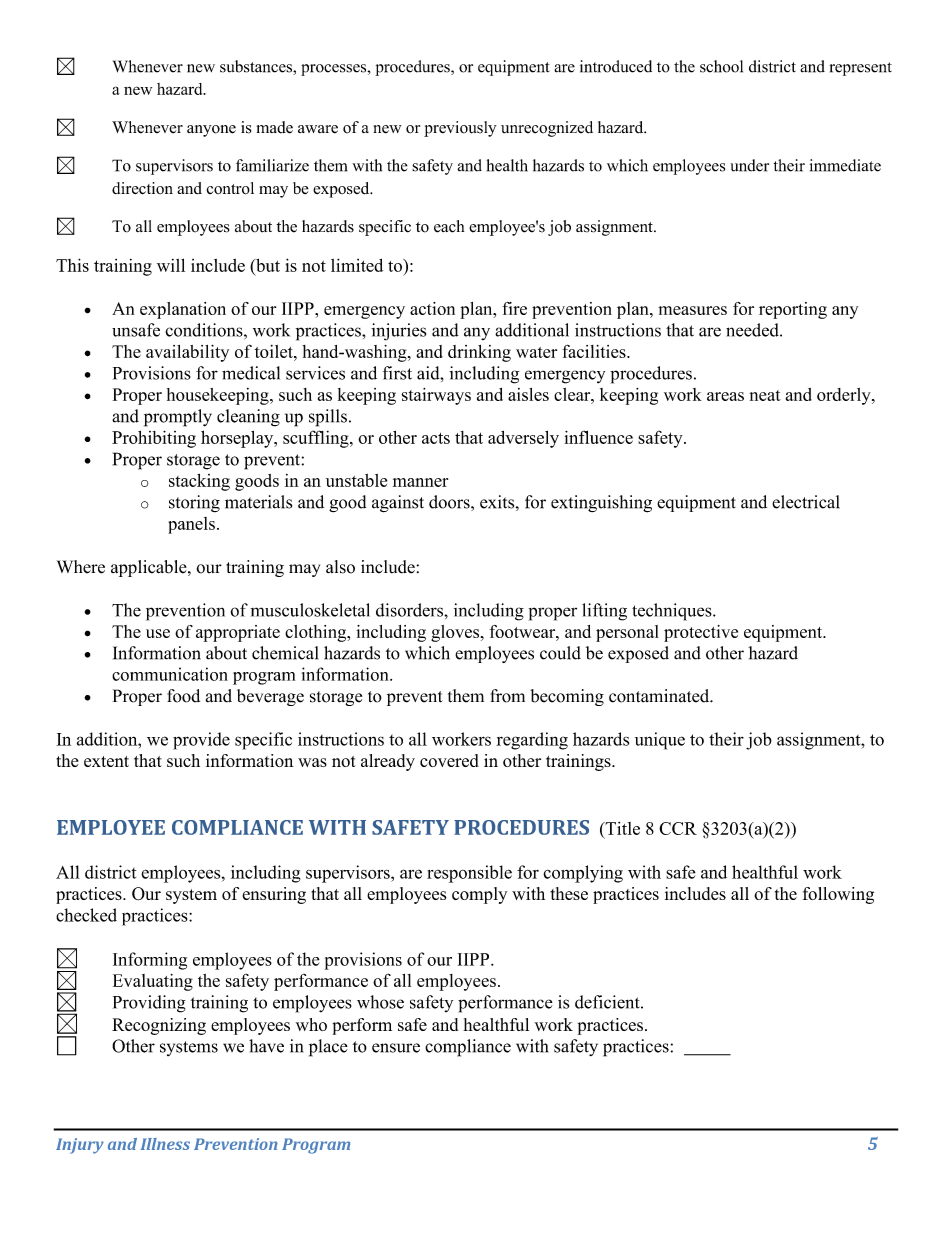 The width and height of the screenshot is (952, 1233). I want to click on previously, so click(460, 129).
